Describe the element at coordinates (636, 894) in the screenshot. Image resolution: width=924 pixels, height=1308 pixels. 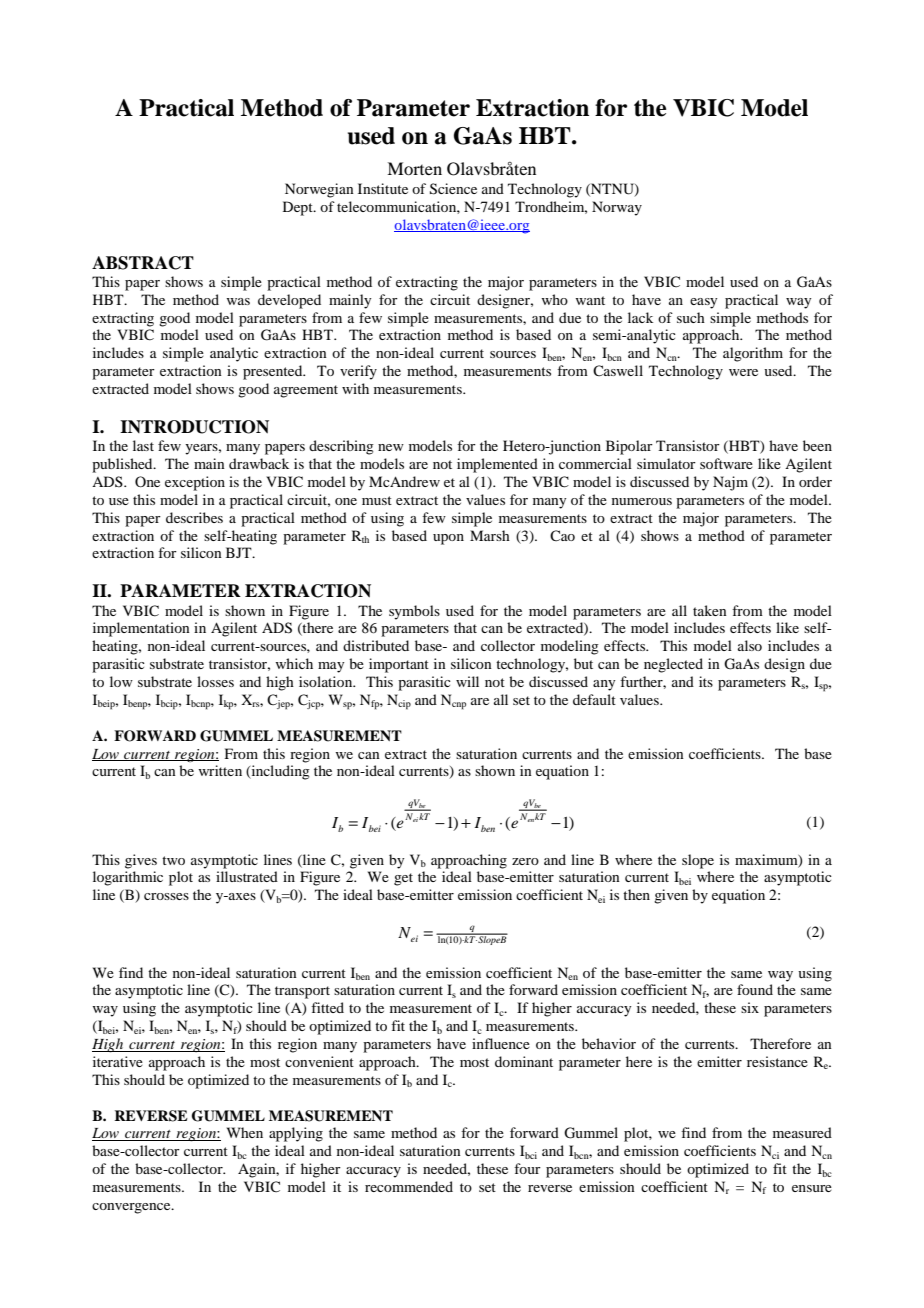
I see `then` at that location.
